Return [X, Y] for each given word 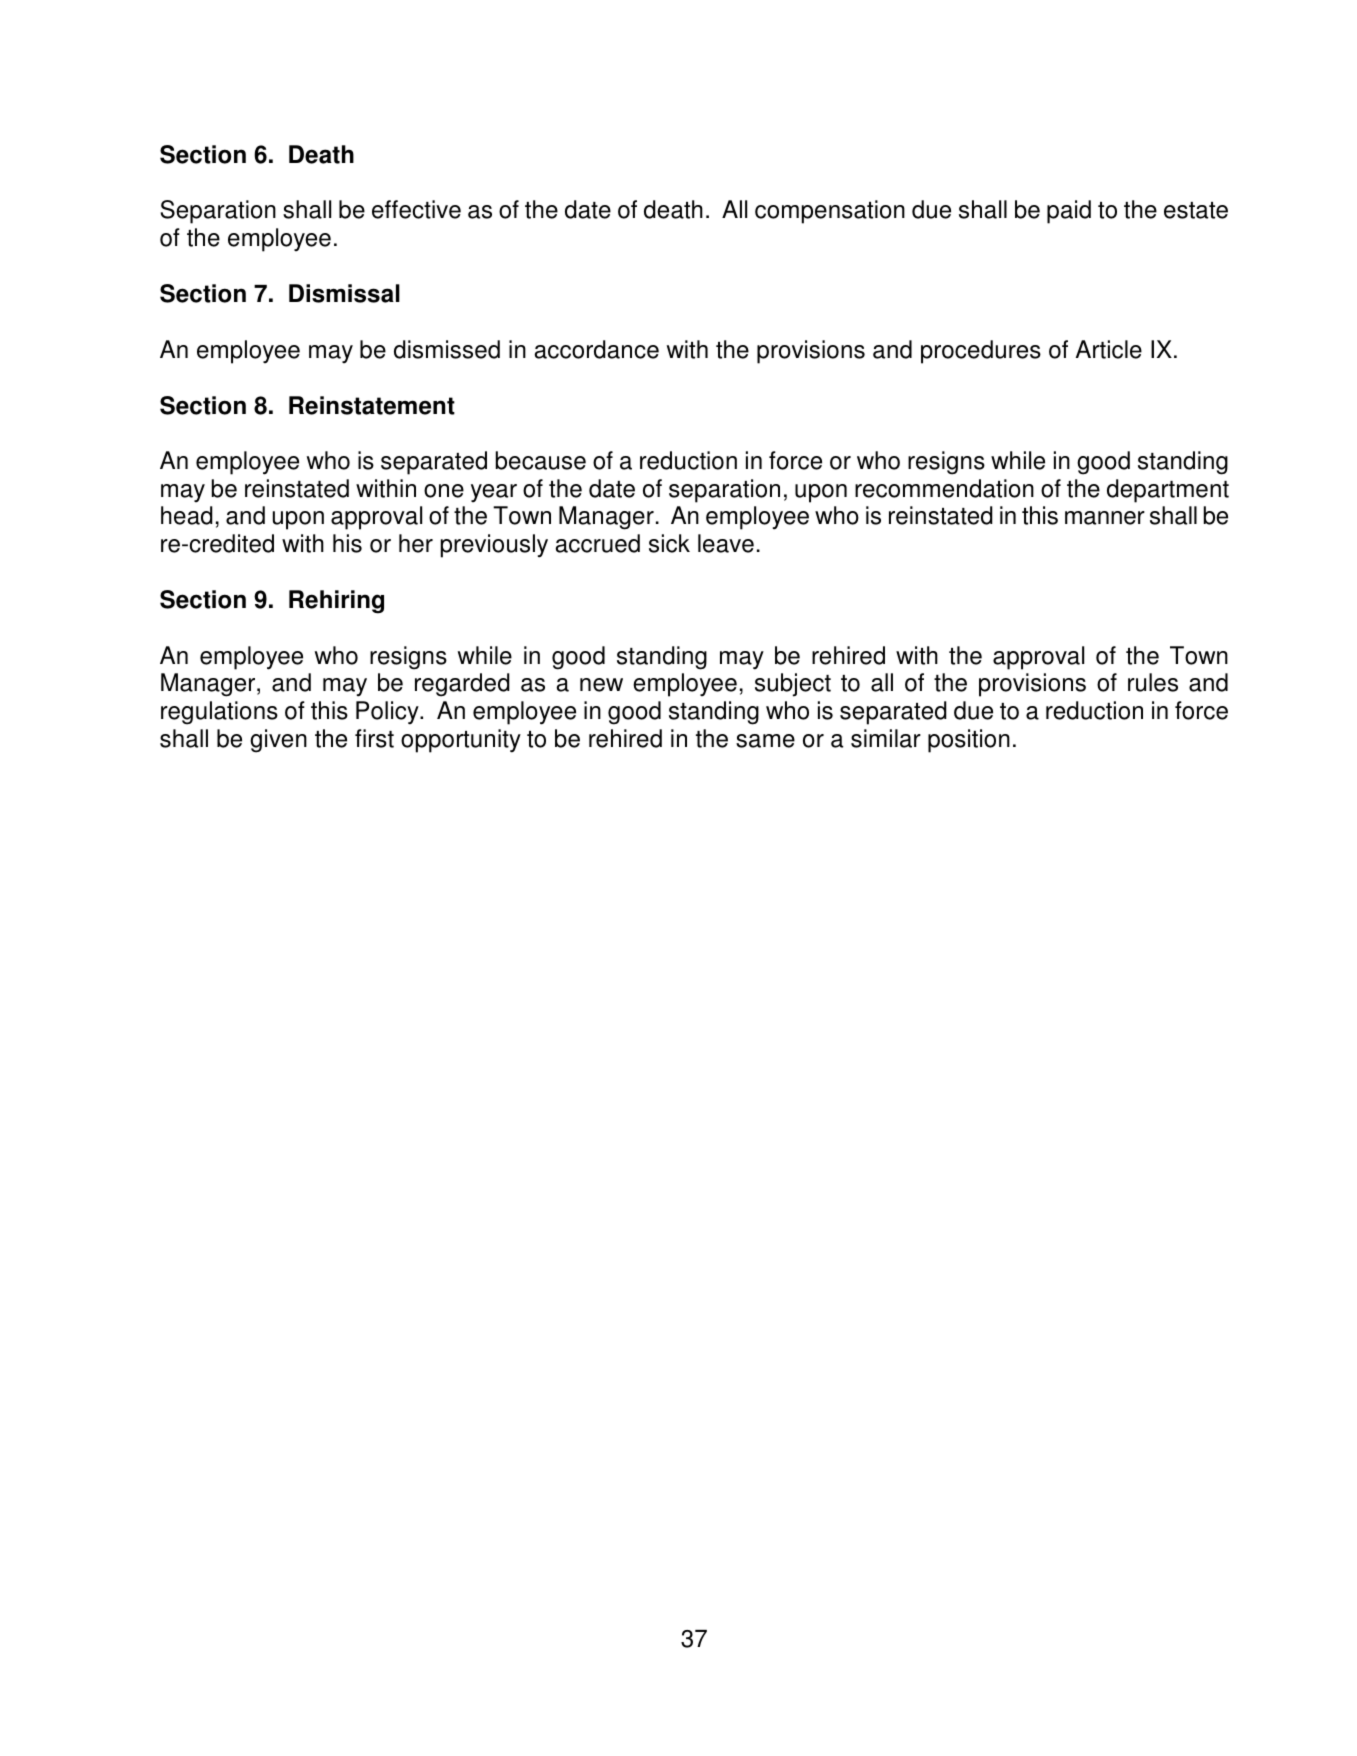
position [969, 741]
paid [1069, 212]
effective [416, 209]
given [278, 741]
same [765, 741]
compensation [830, 212]
